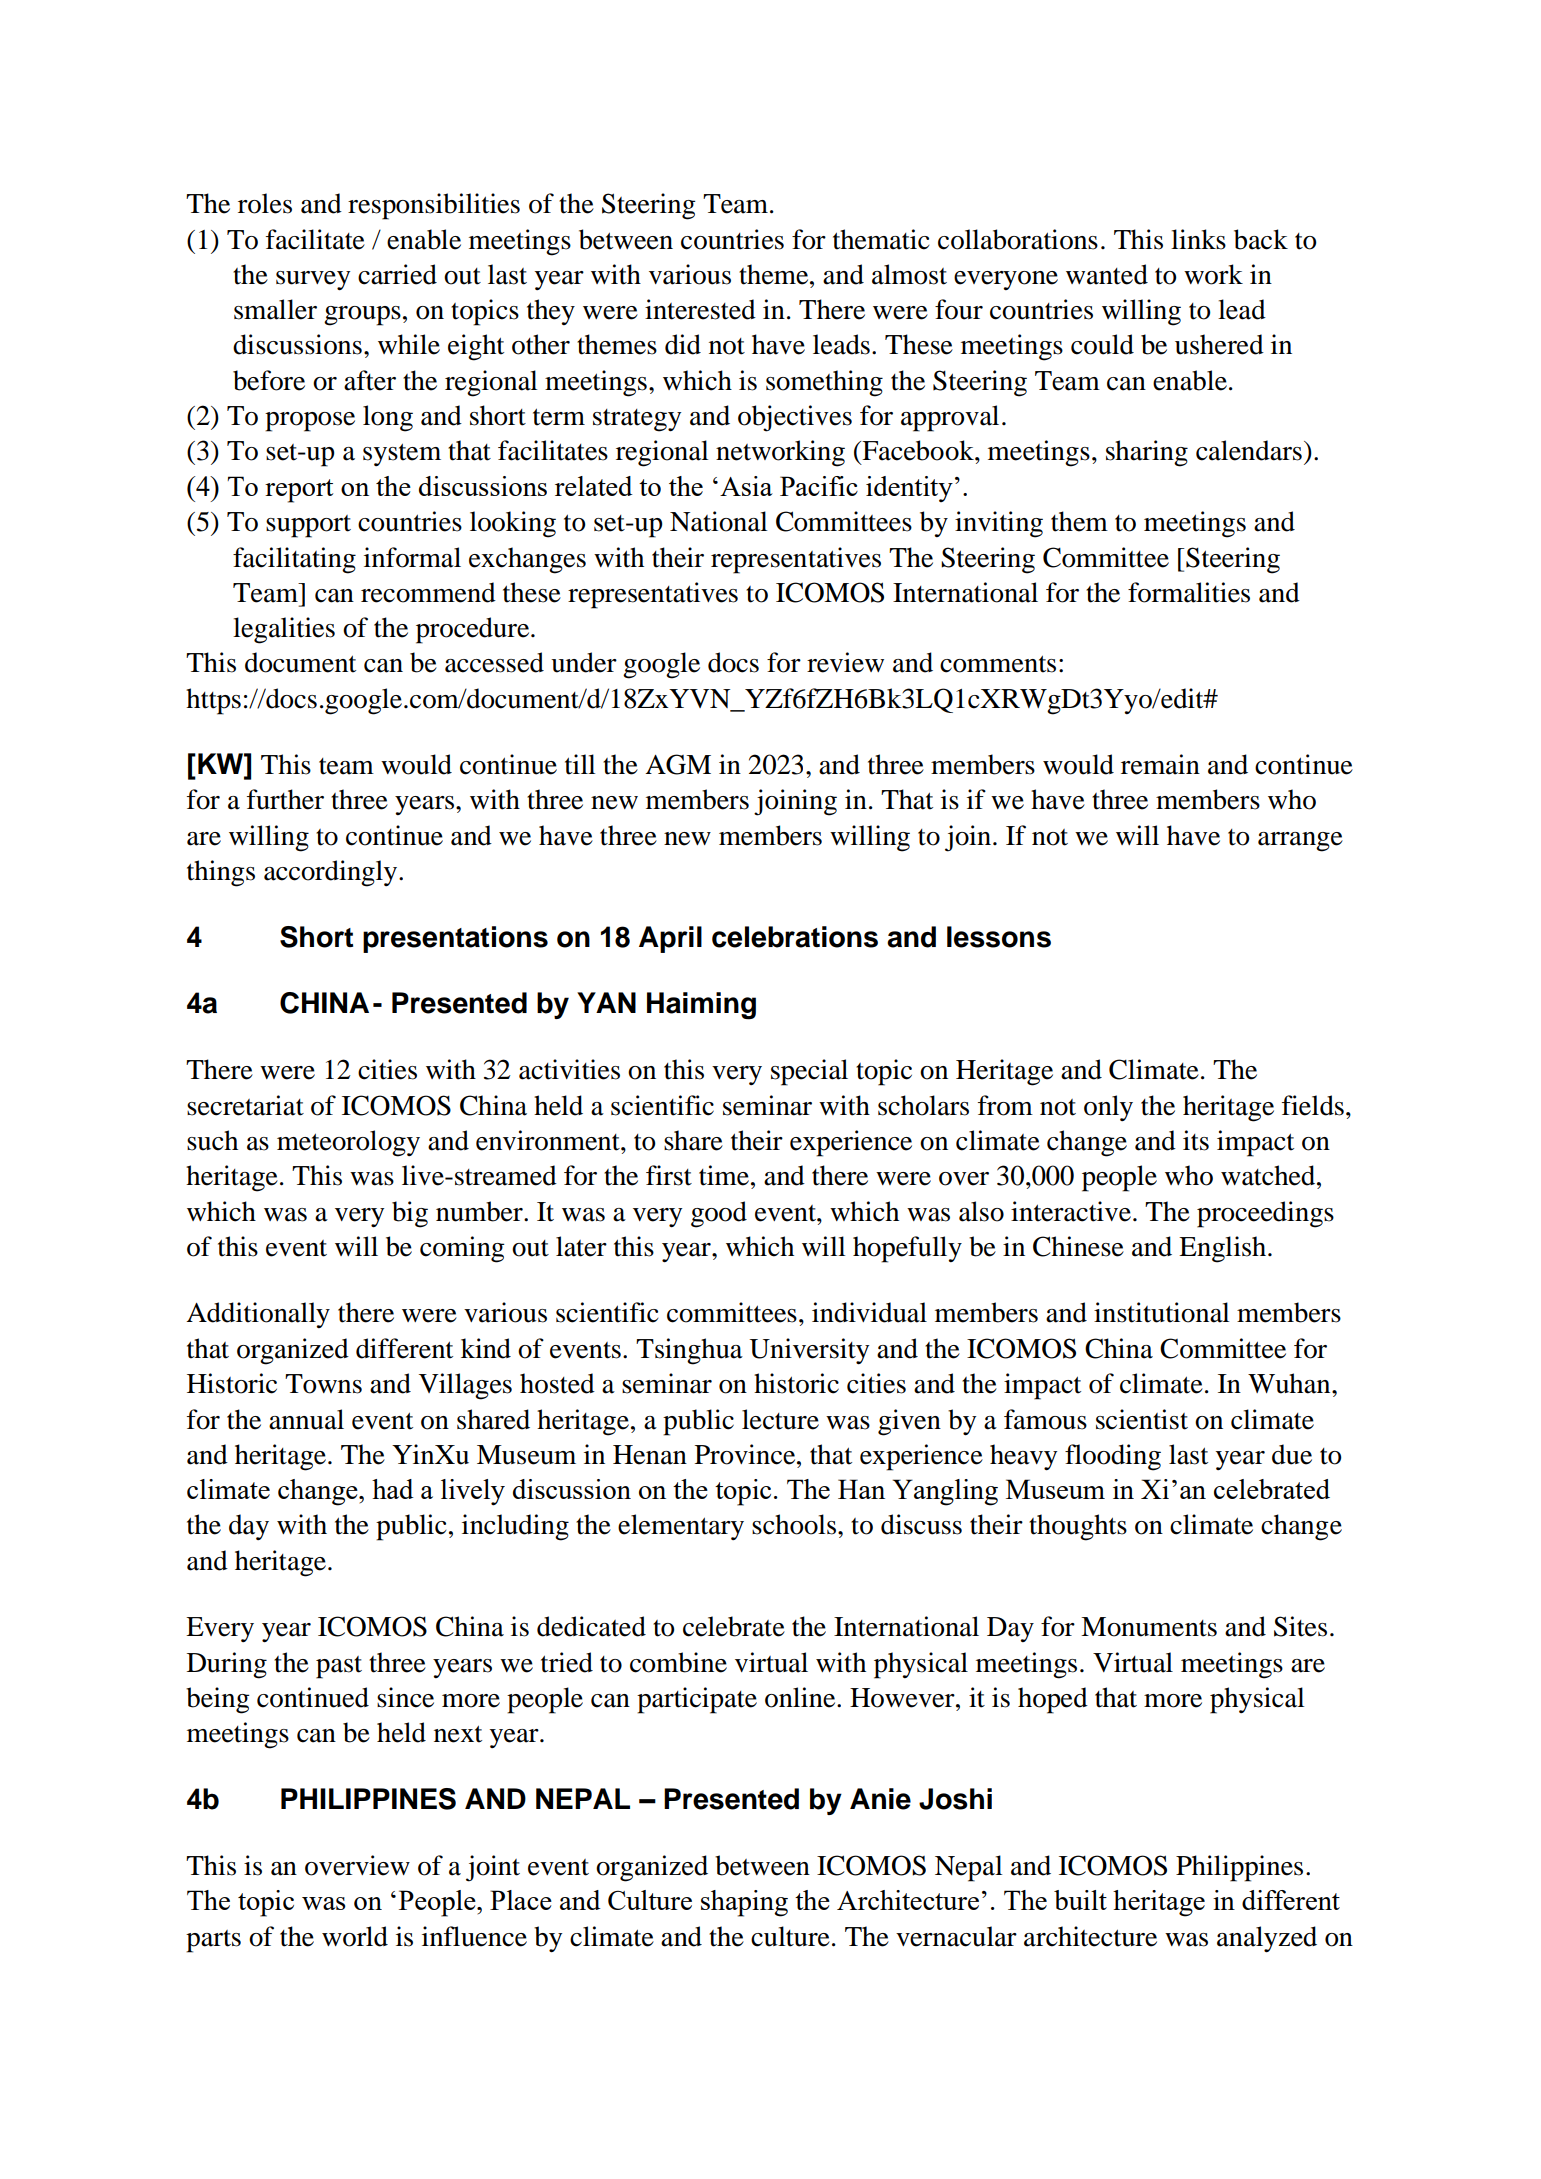  Describe the element at coordinates (1108, 1108) in the screenshot. I see `only` at that location.
